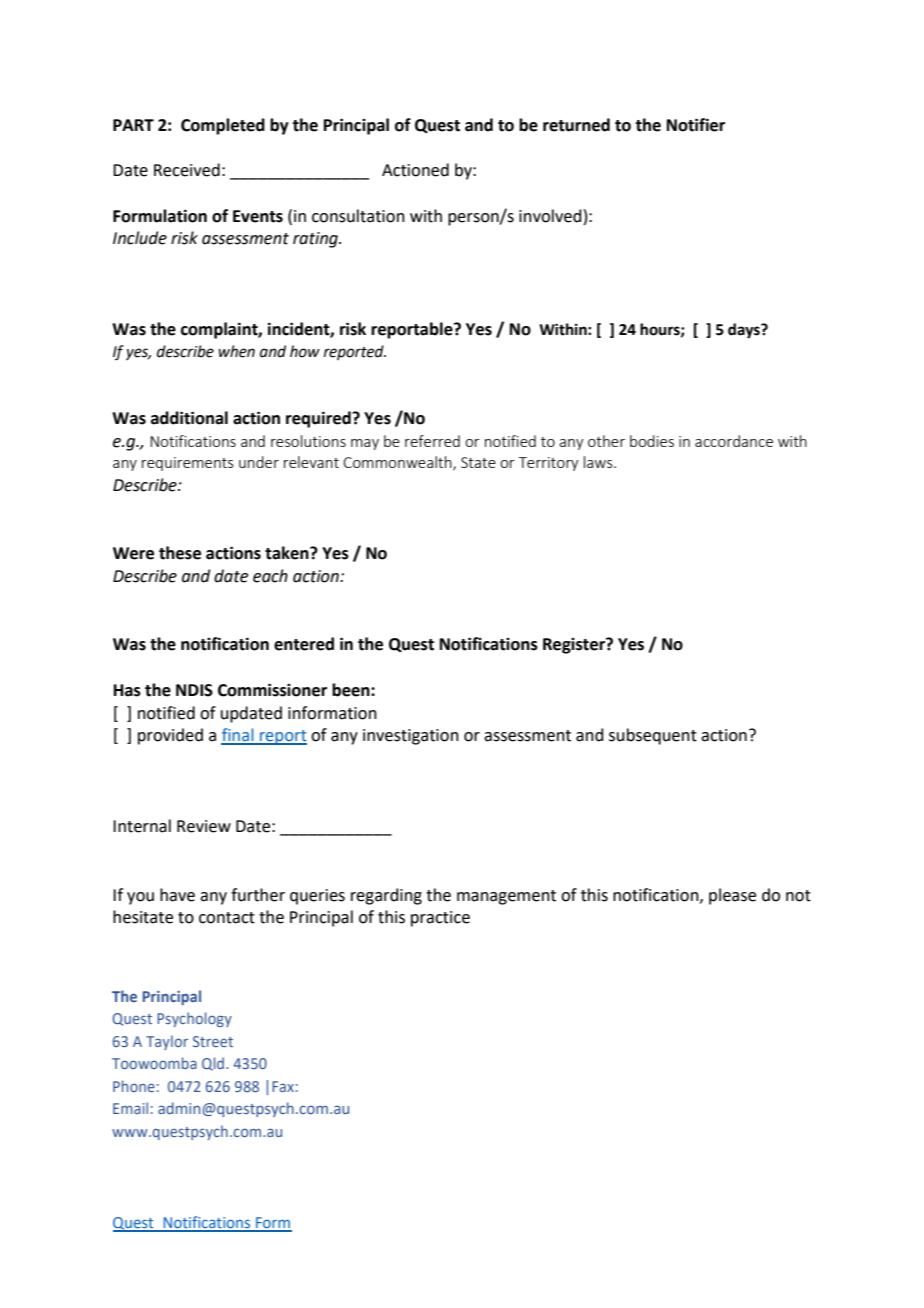 This screenshot has width=924, height=1308. Describe the element at coordinates (187, 170) in the screenshot. I see `Received` at that location.
